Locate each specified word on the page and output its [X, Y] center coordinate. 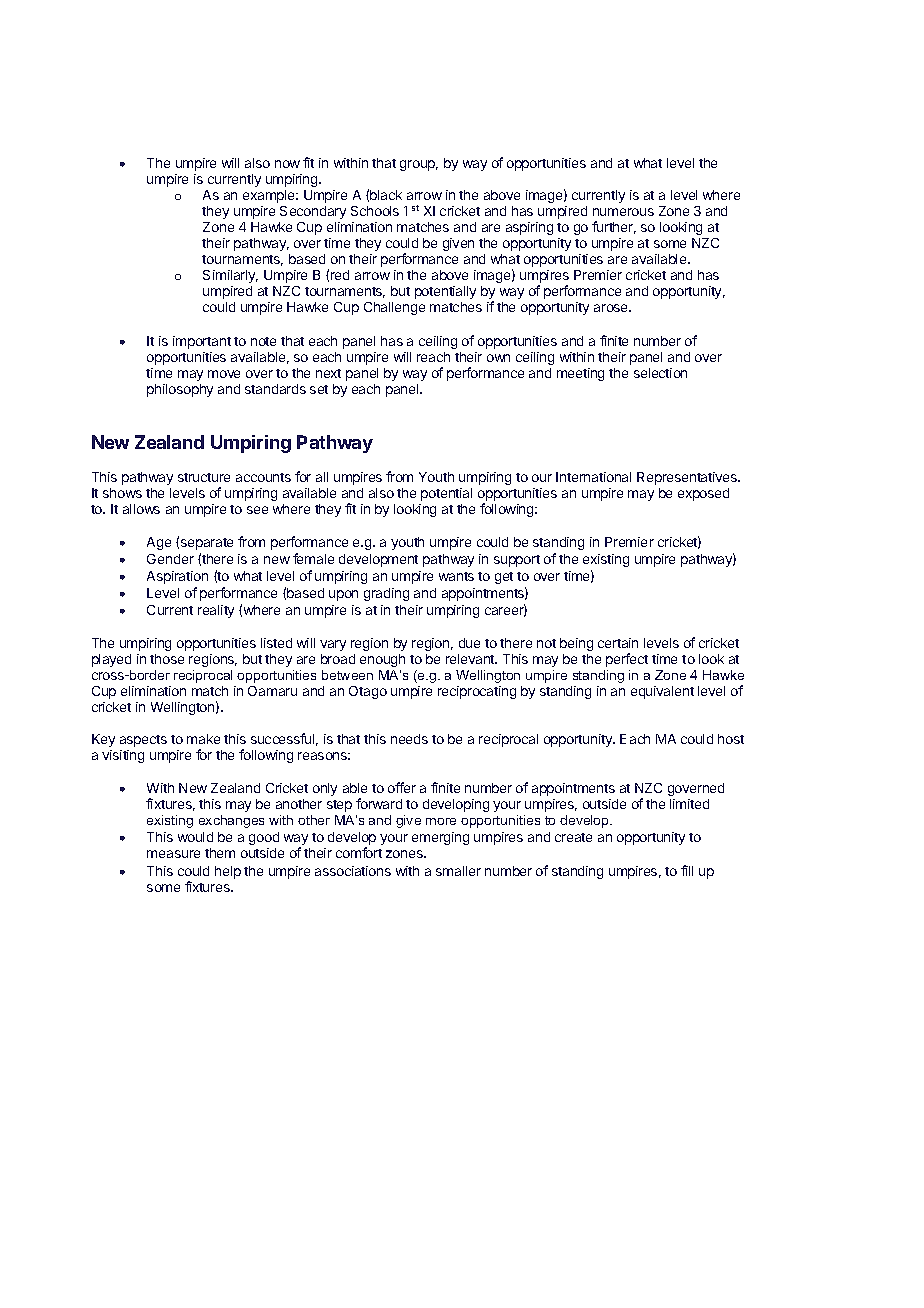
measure [173, 854]
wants [456, 576]
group [419, 165]
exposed [703, 494]
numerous [623, 212]
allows [141, 509]
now [287, 164]
